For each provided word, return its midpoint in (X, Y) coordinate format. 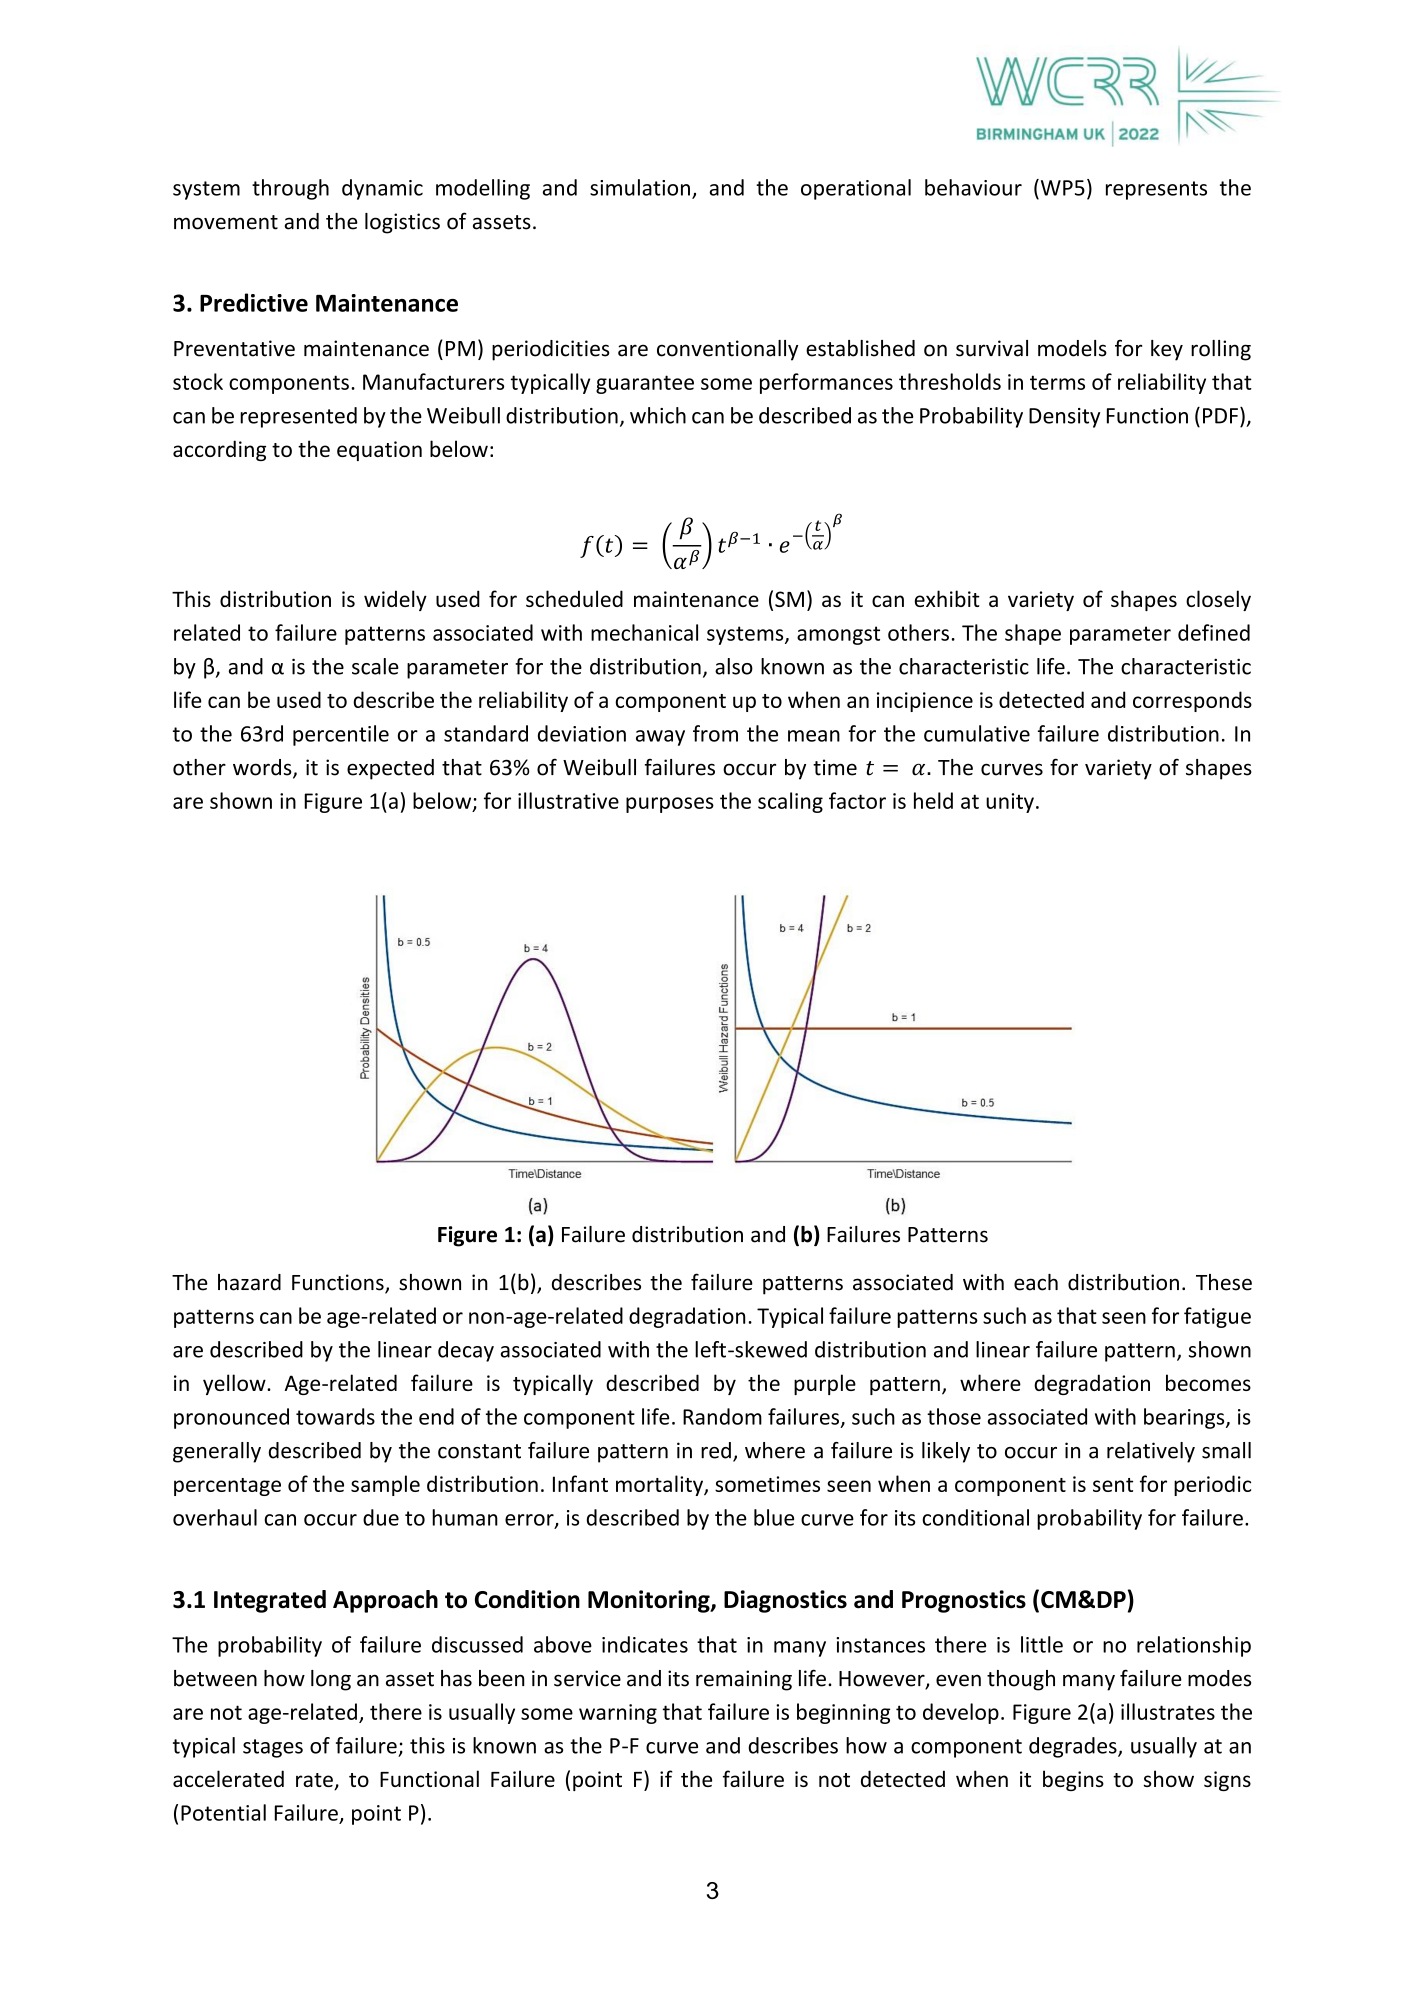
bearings (1185, 1418)
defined (1214, 632)
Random (722, 1416)
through (290, 189)
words (263, 768)
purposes (670, 805)
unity (1010, 803)
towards (335, 1416)
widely (395, 600)
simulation (640, 187)
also (734, 666)
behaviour (973, 187)
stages (273, 1748)
